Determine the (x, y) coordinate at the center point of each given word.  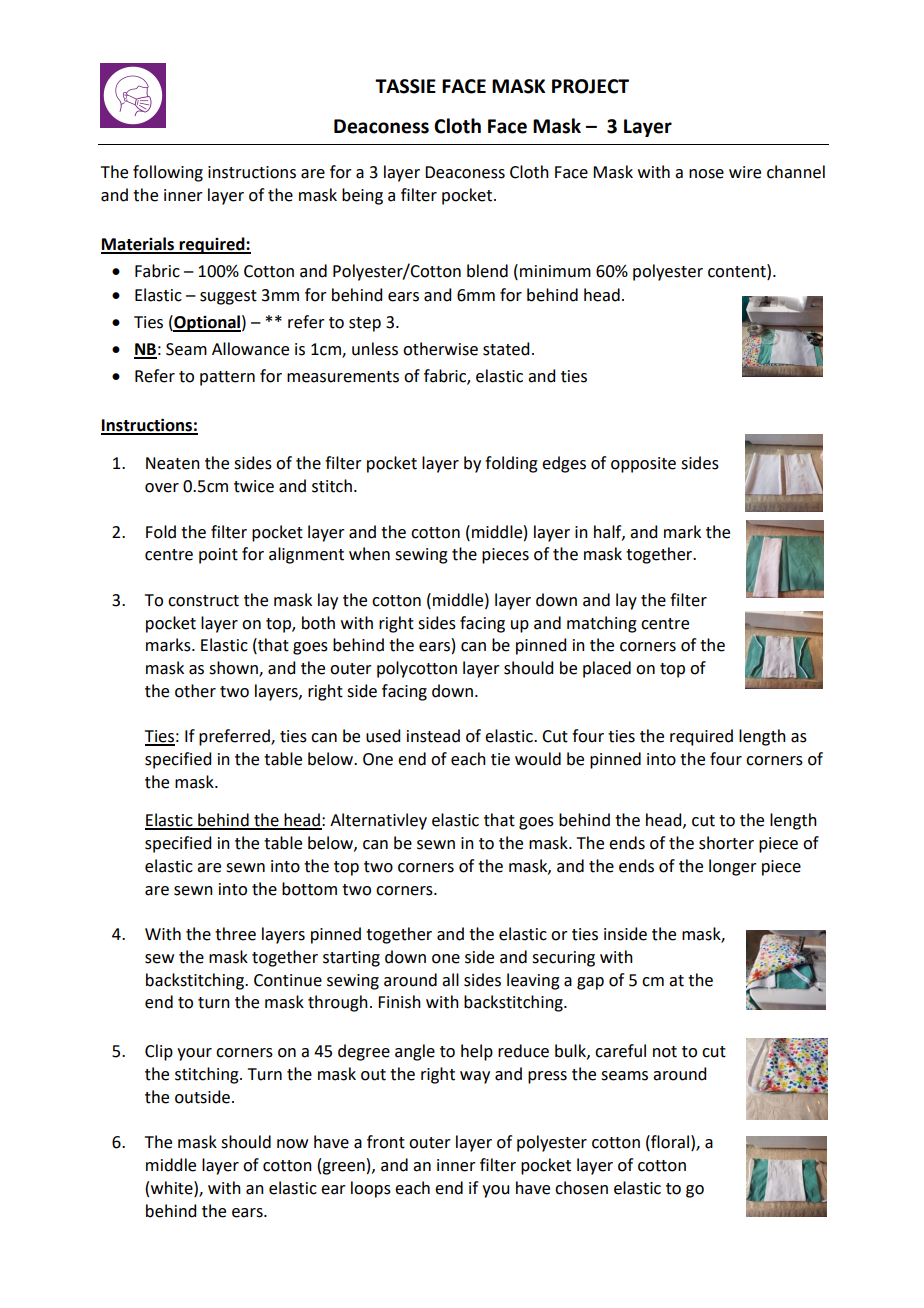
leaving (533, 981)
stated (506, 349)
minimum (555, 271)
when (369, 554)
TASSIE (405, 86)
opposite (643, 465)
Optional (206, 323)
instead (433, 736)
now (292, 1144)
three (235, 934)
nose (706, 174)
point (218, 556)
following (168, 173)
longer (733, 867)
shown (234, 669)
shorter (726, 843)
